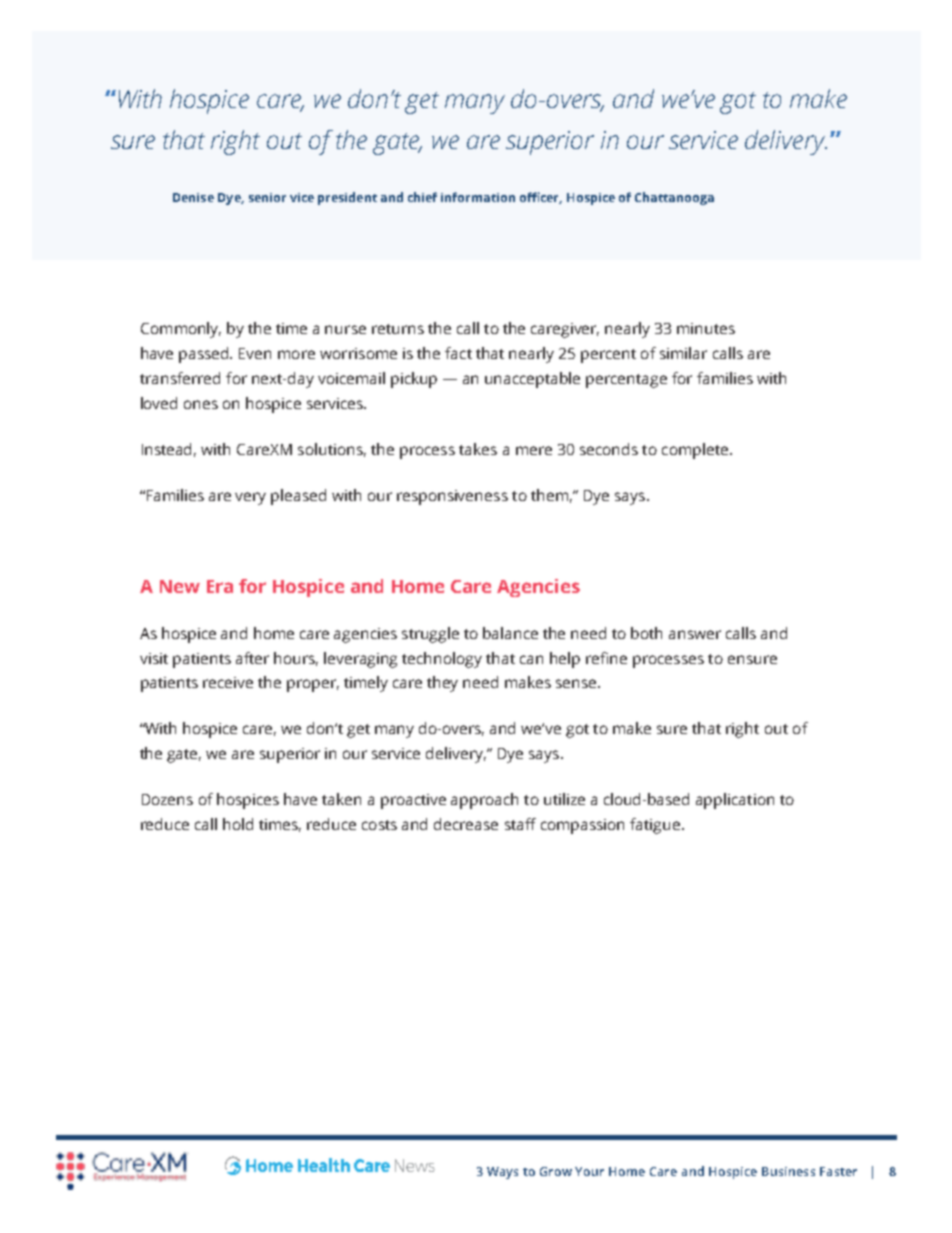 This image has width=952, height=1233. Describe the element at coordinates (228, 682) in the image. I see `receive` at that location.
